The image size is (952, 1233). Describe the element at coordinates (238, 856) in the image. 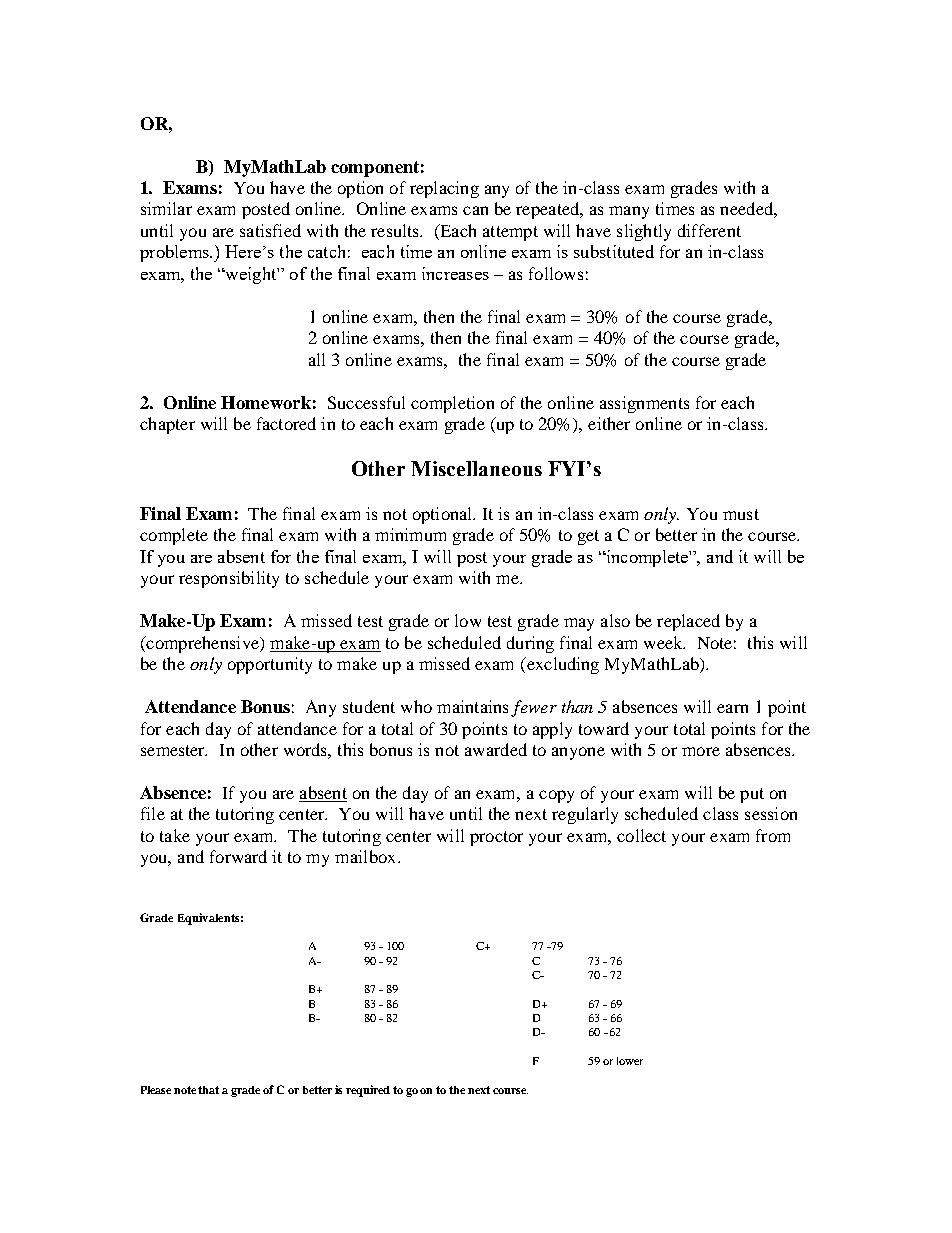

I see `forward` at that location.
